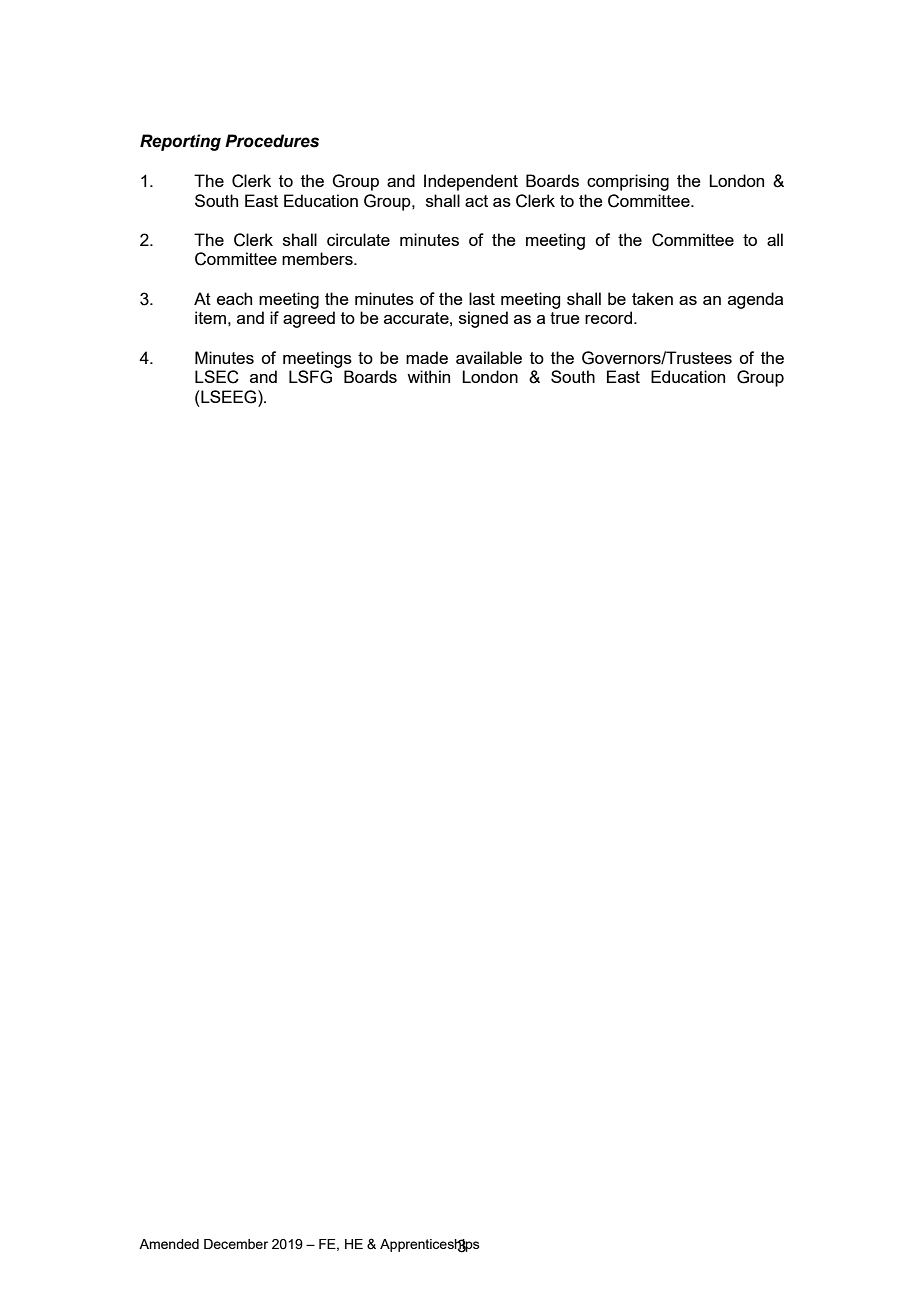 Image resolution: width=924 pixels, height=1308 pixels. Describe the element at coordinates (309, 319) in the document. I see `agreed` at that location.
